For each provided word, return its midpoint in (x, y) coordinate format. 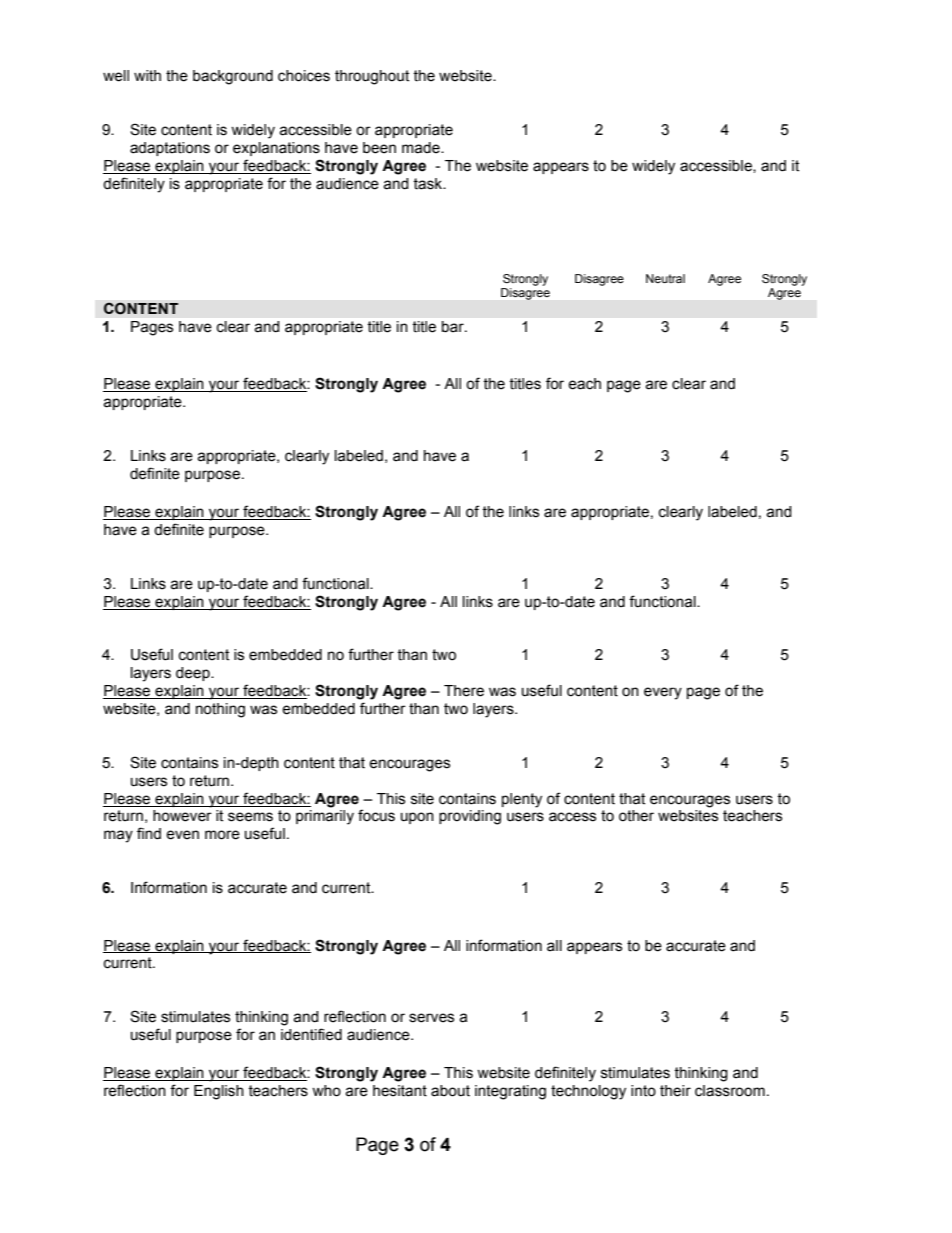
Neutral (665, 278)
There (464, 691)
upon (417, 818)
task (429, 184)
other (636, 816)
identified (311, 1034)
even (182, 835)
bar (454, 327)
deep (194, 674)
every (663, 693)
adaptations (170, 149)
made (422, 148)
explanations (276, 149)
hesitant (400, 1091)
